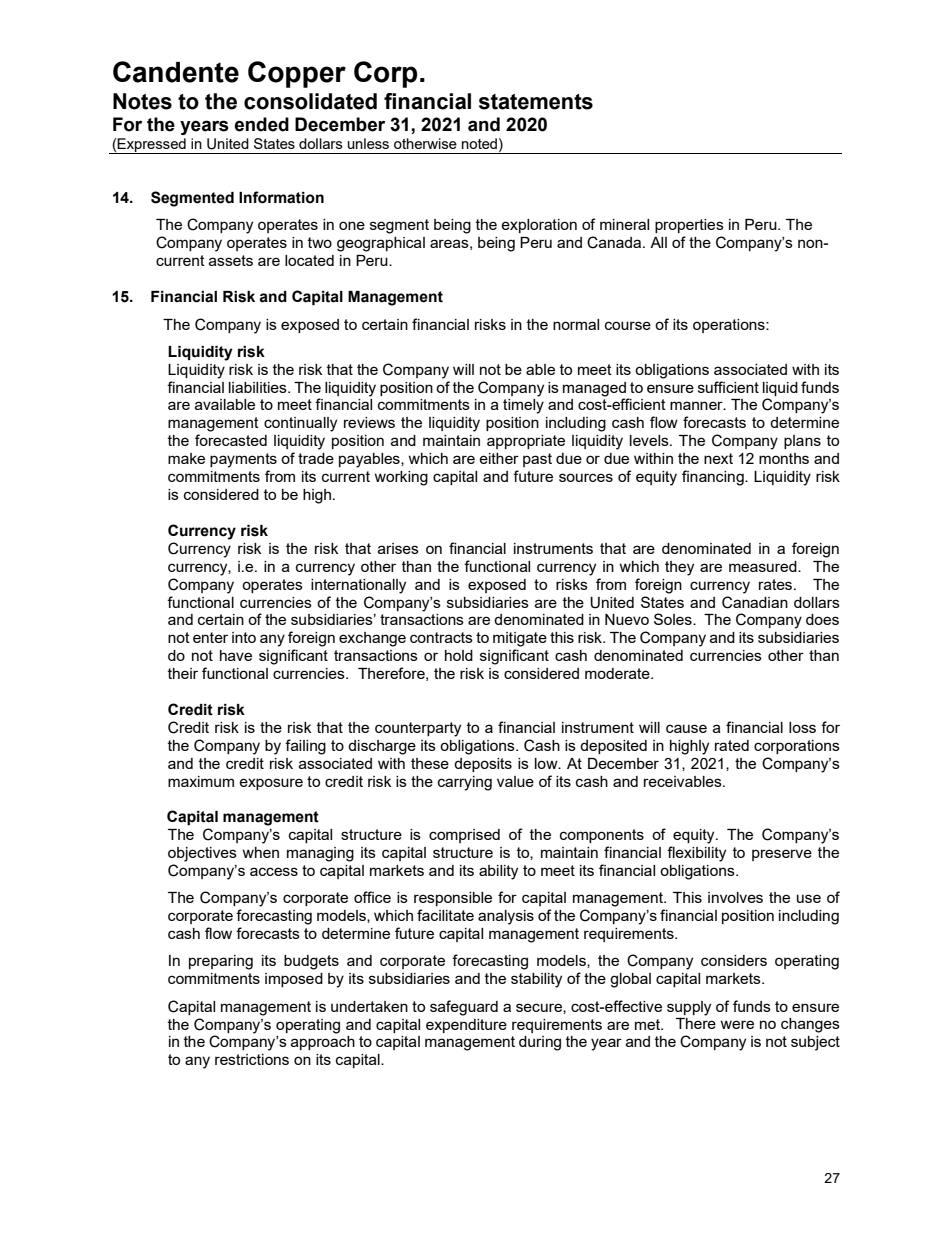  I want to click on either, so click(499, 458).
